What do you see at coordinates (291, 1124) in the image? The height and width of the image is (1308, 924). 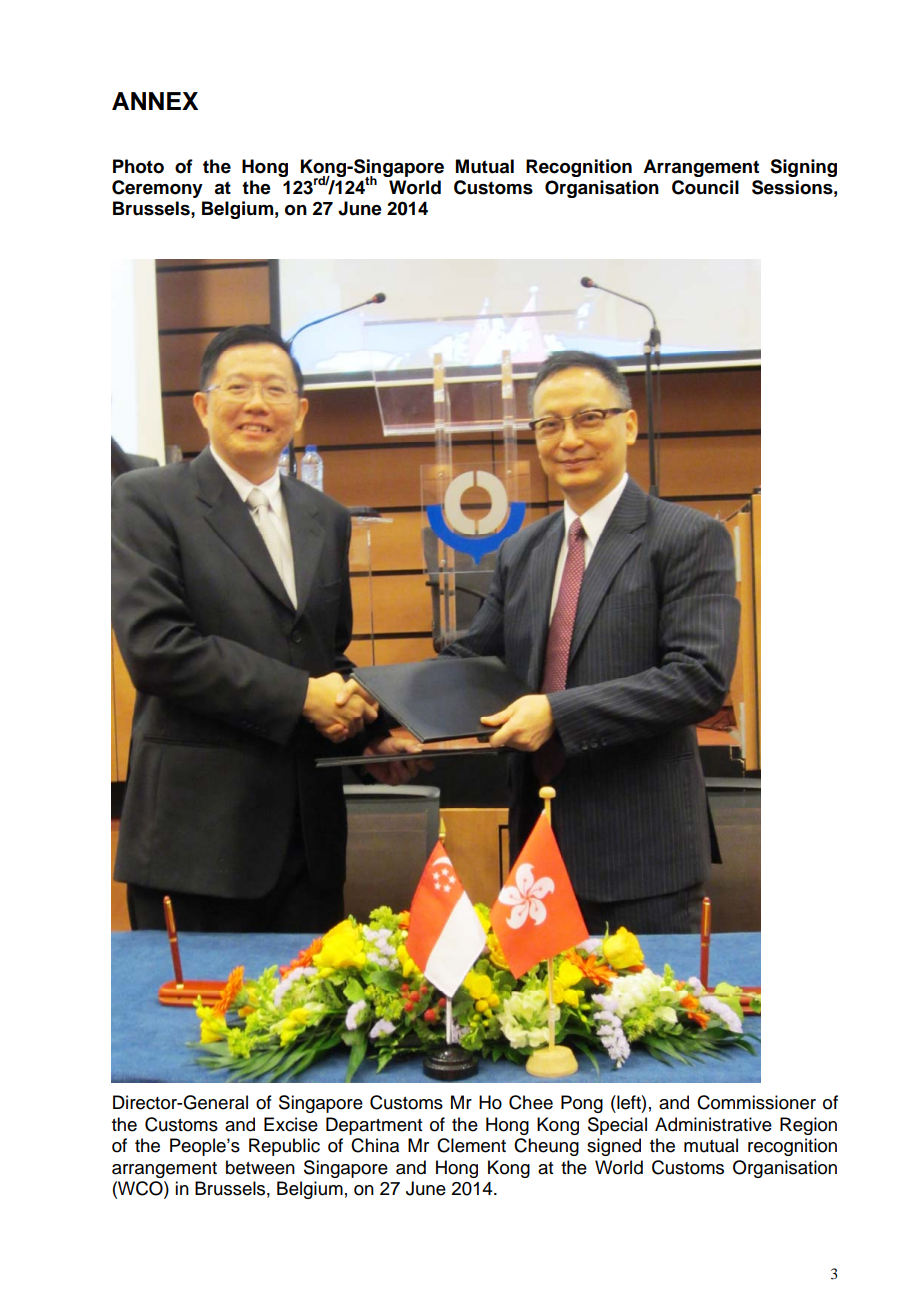 I see `Excise` at bounding box center [291, 1124].
